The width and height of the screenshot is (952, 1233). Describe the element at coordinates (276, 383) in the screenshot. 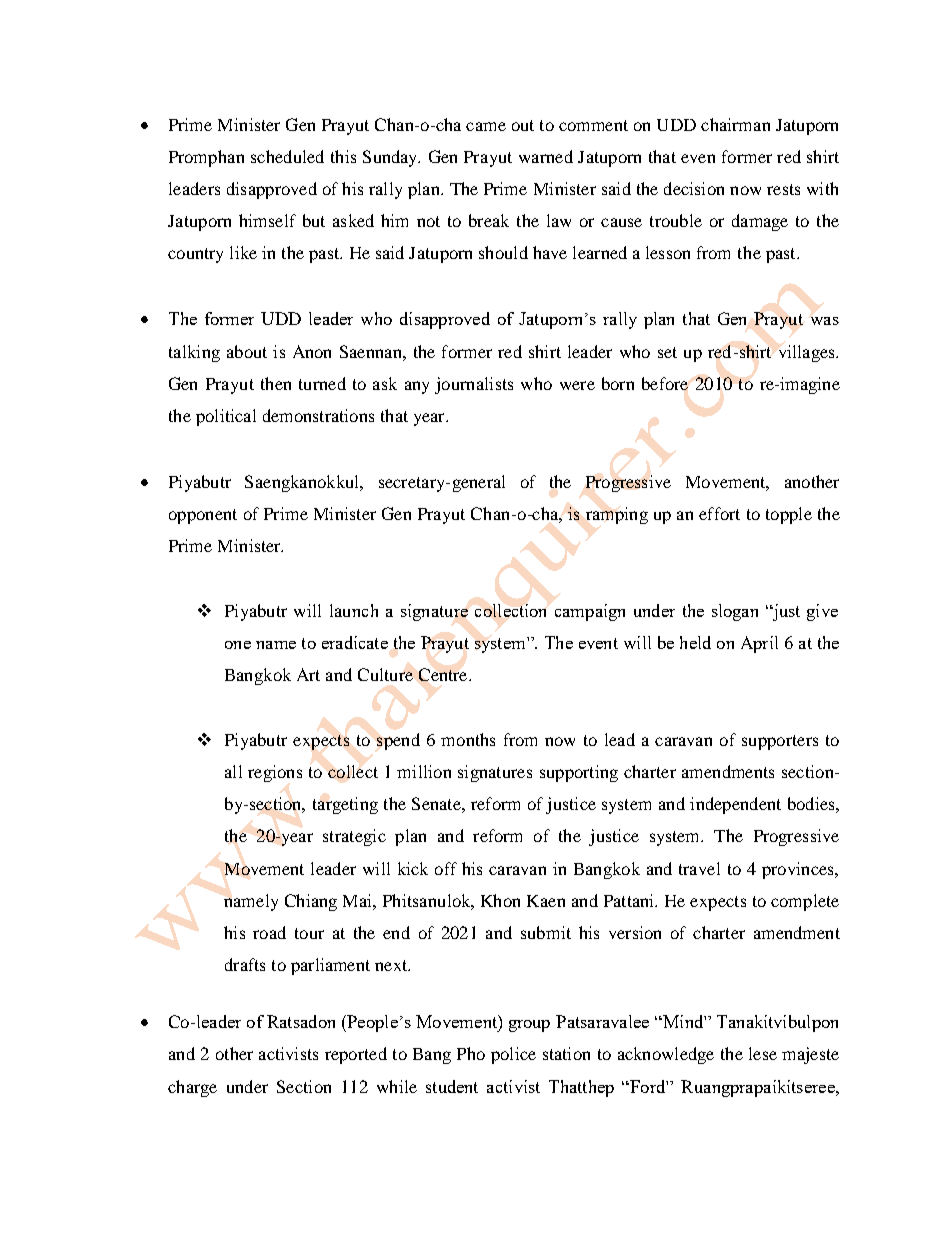

I see `then` at that location.
